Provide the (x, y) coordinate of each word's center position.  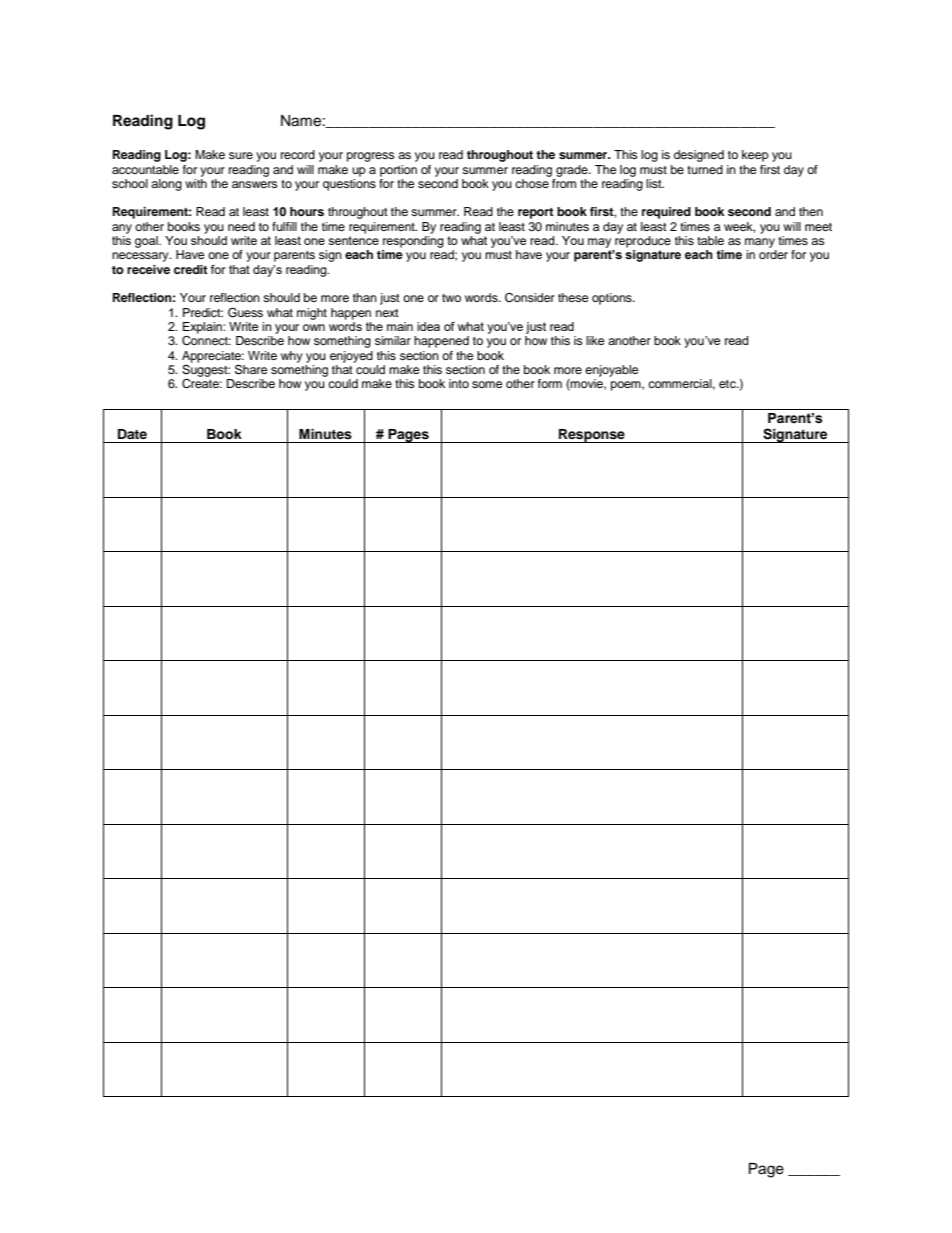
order (773, 254)
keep (755, 156)
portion (398, 171)
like (595, 340)
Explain (203, 328)
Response (592, 436)
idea (428, 326)
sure (241, 155)
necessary (141, 257)
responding (413, 242)
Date (132, 434)
